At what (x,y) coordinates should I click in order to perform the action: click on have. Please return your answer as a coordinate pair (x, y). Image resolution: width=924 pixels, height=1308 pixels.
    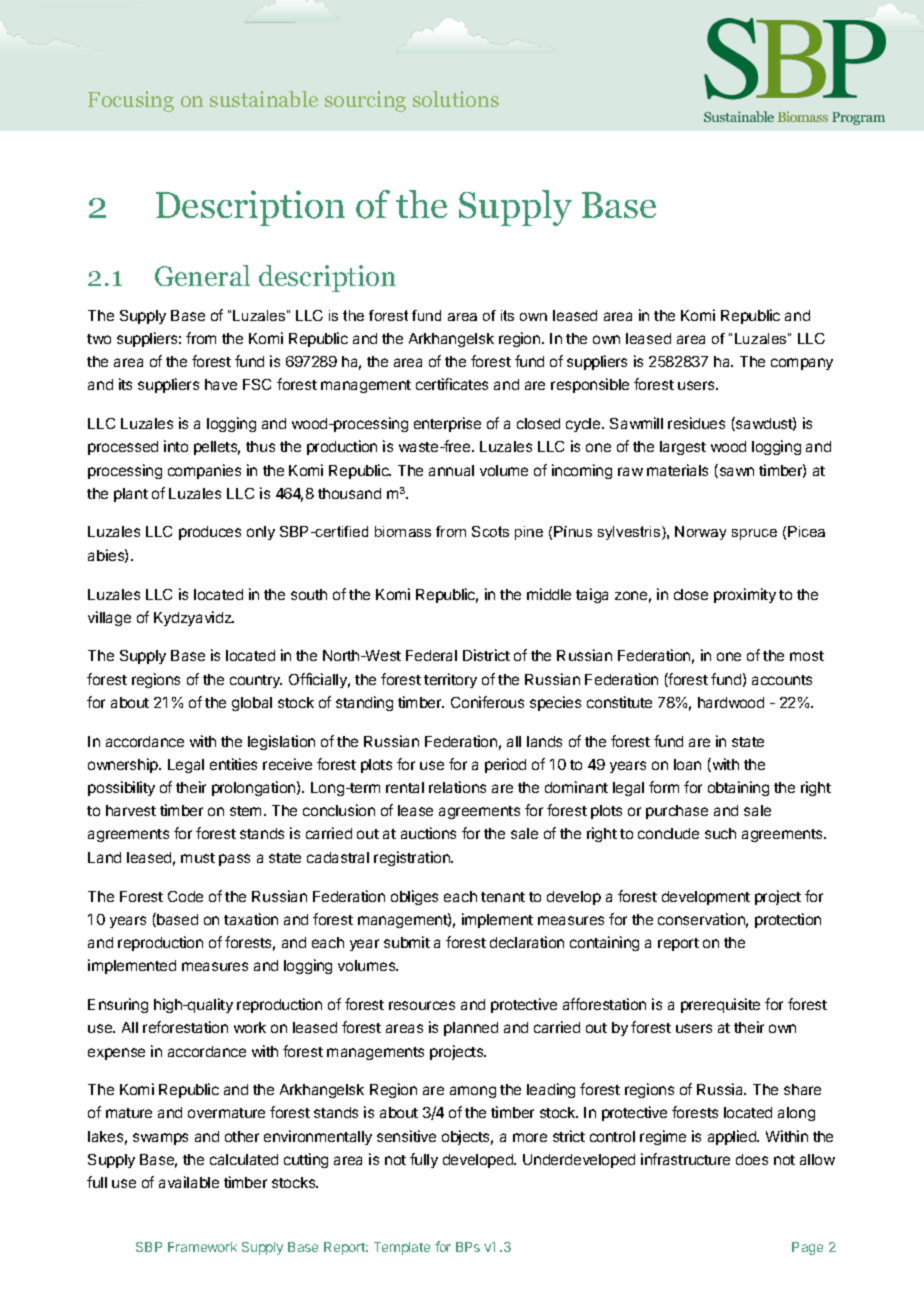
    Looking at the image, I should click on (221, 384).
